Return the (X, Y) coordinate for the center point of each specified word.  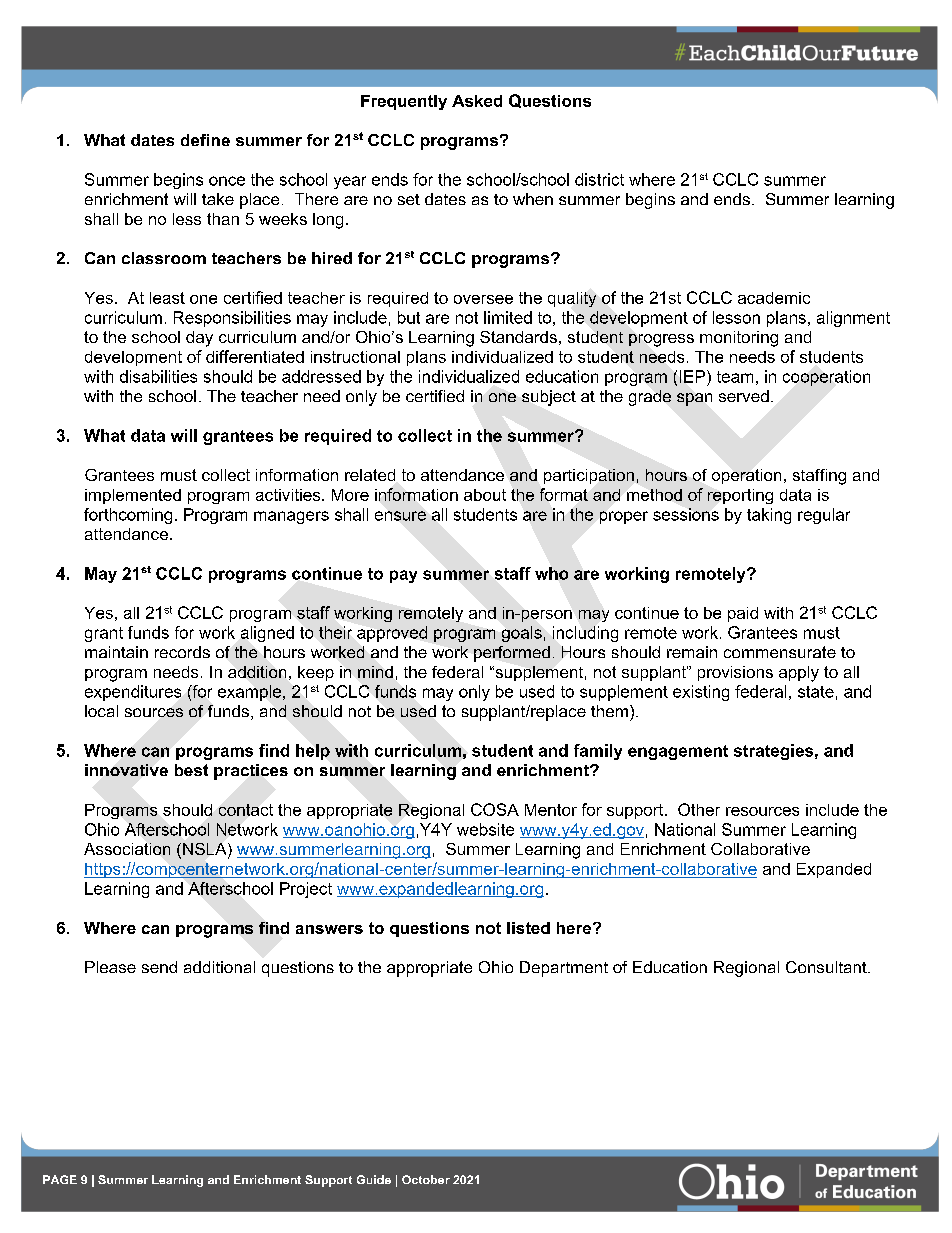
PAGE (60, 1179)
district (599, 179)
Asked (477, 101)
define (205, 140)
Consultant (827, 967)
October (426, 1179)
